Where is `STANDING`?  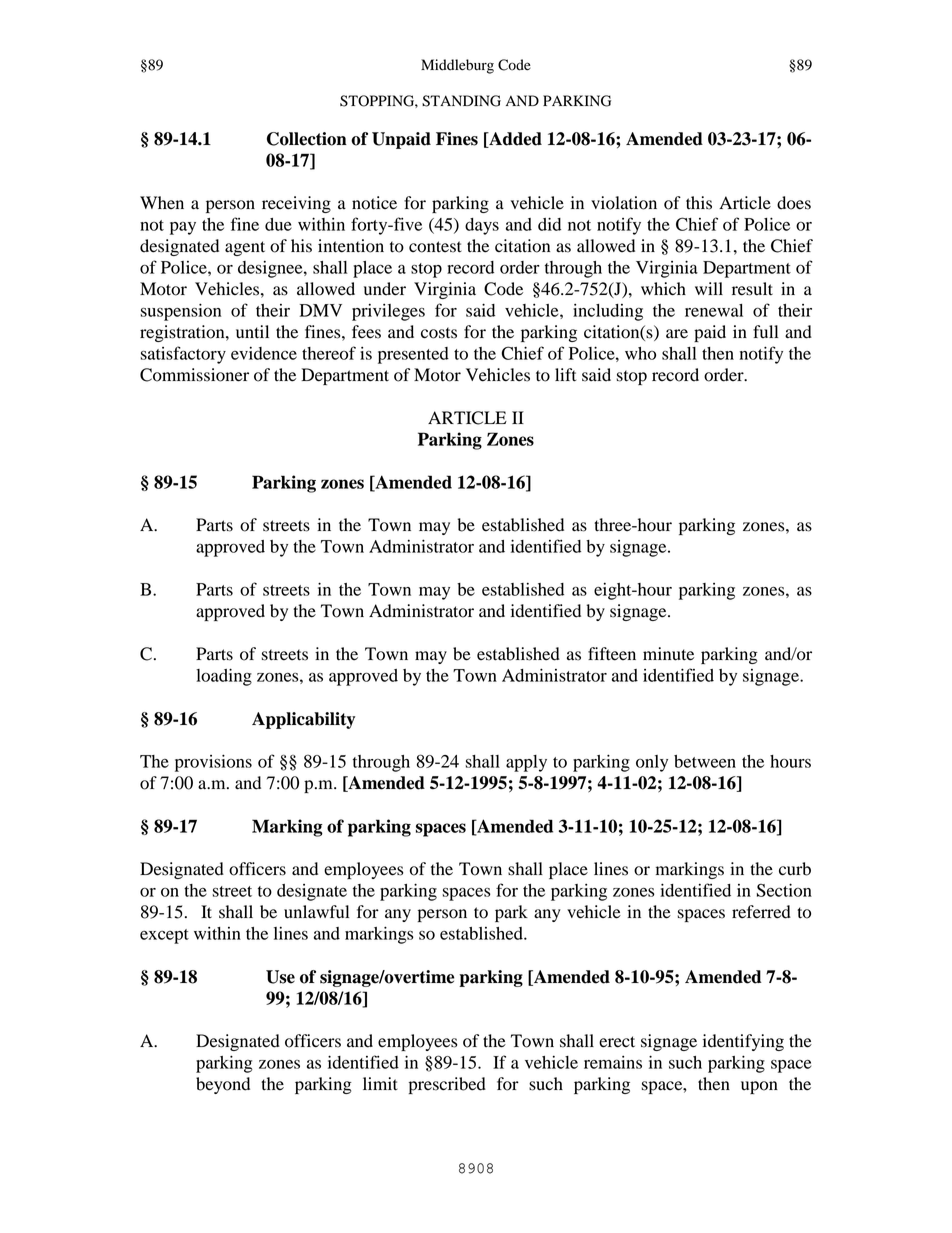
STANDING is located at coordinates (461, 101).
